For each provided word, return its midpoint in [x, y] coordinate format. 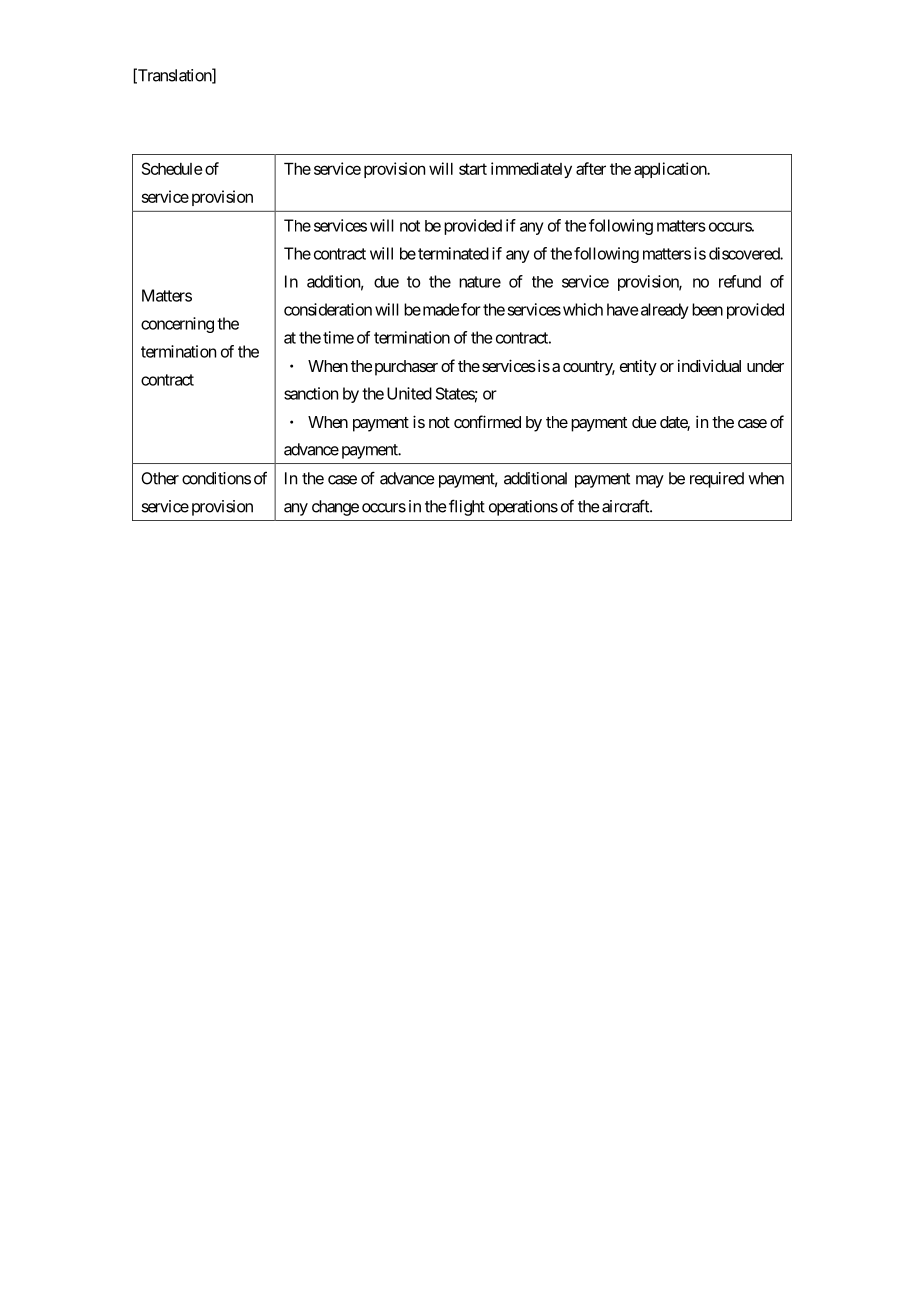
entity [638, 367]
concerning [177, 325]
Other [160, 478]
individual [709, 365]
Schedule [172, 168]
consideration [328, 309]
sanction [311, 393]
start [473, 169]
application [671, 170]
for [471, 309]
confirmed [487, 421]
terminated [453, 253]
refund [740, 281]
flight [467, 507]
